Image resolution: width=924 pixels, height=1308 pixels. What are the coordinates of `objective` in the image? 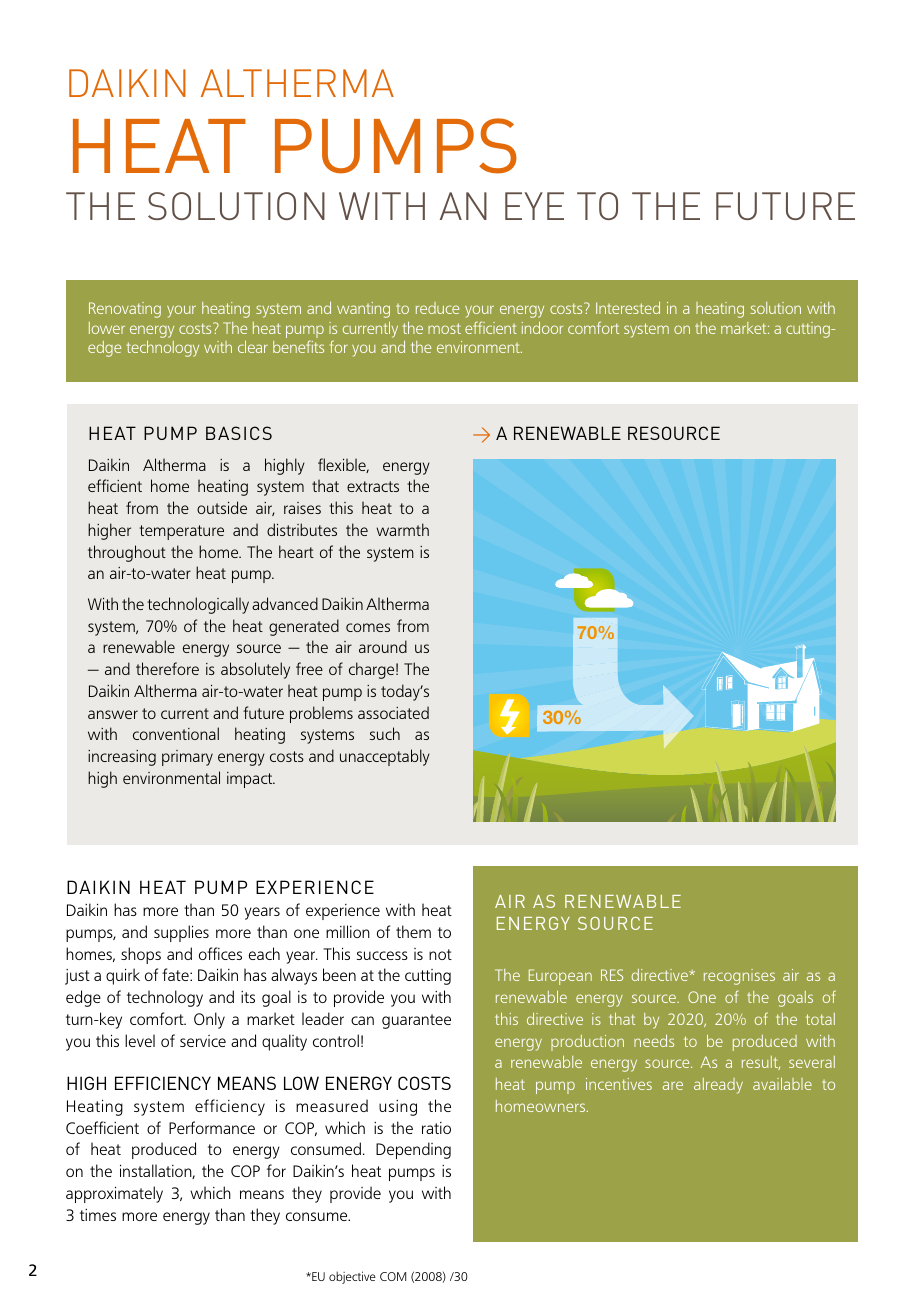 It's located at (352, 1277).
